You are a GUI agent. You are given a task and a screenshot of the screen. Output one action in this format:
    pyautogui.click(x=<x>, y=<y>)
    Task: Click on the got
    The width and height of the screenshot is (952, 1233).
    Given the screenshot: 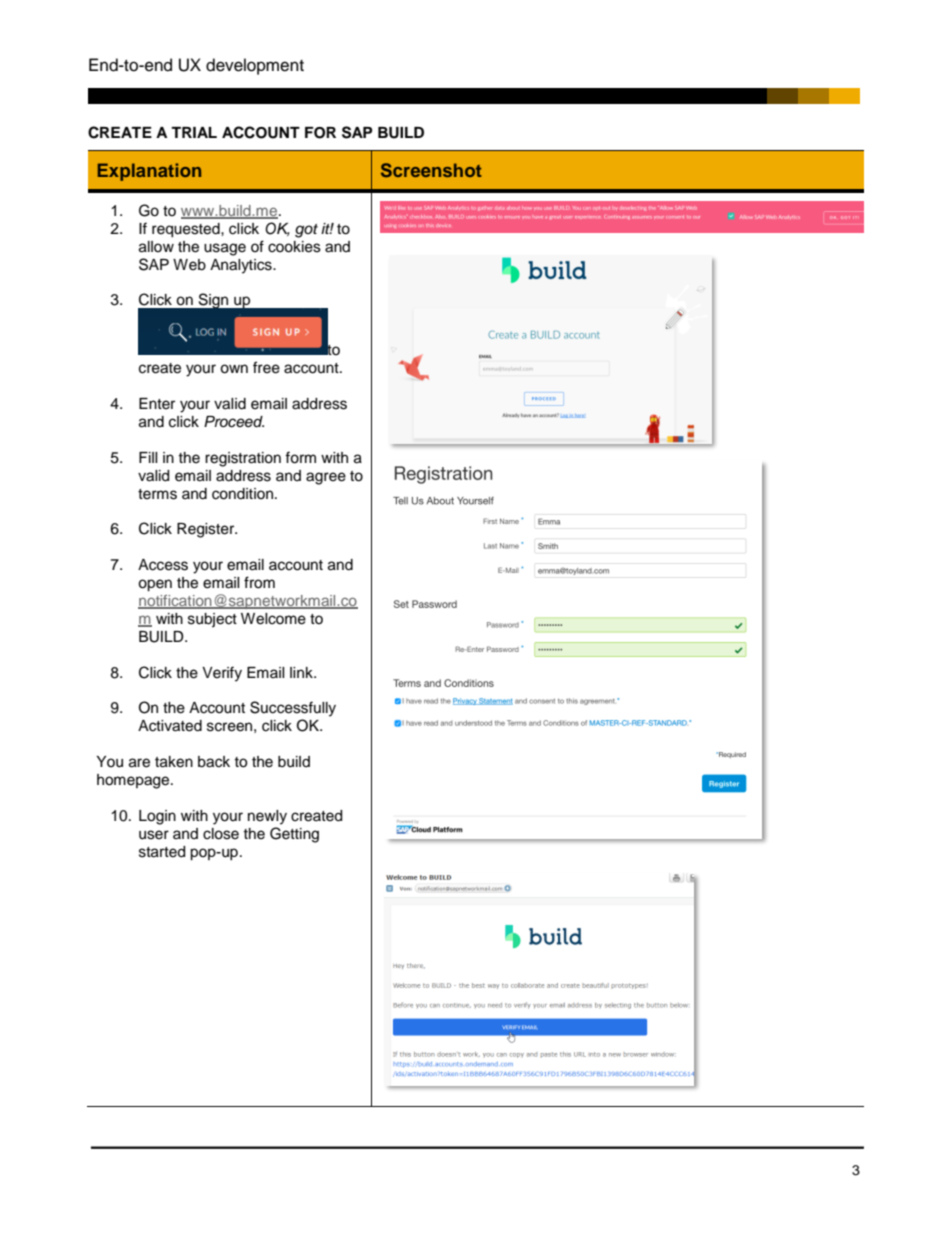 What is the action you would take?
    pyautogui.click(x=306, y=231)
